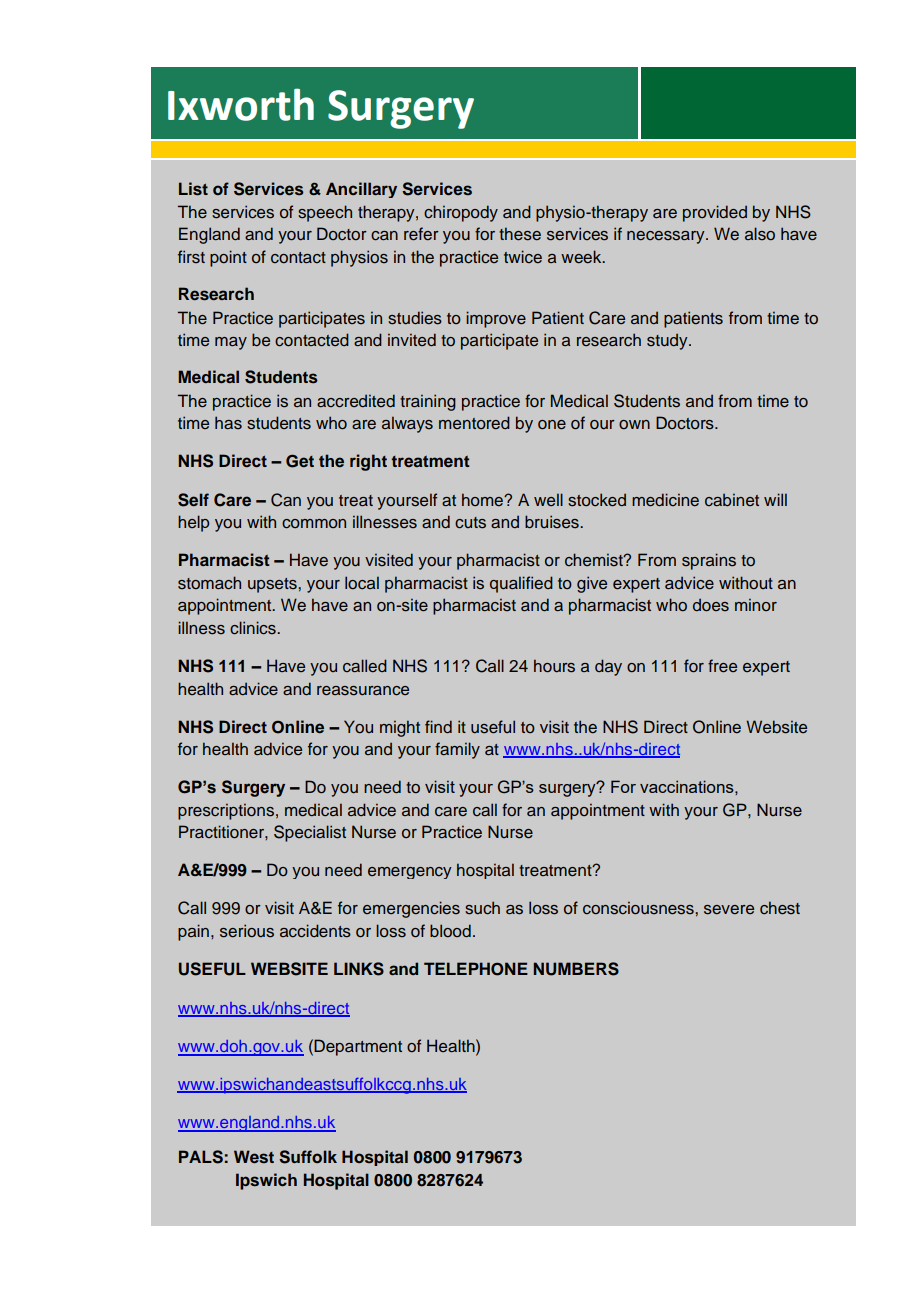 The image size is (924, 1307). I want to click on severe, so click(729, 910).
